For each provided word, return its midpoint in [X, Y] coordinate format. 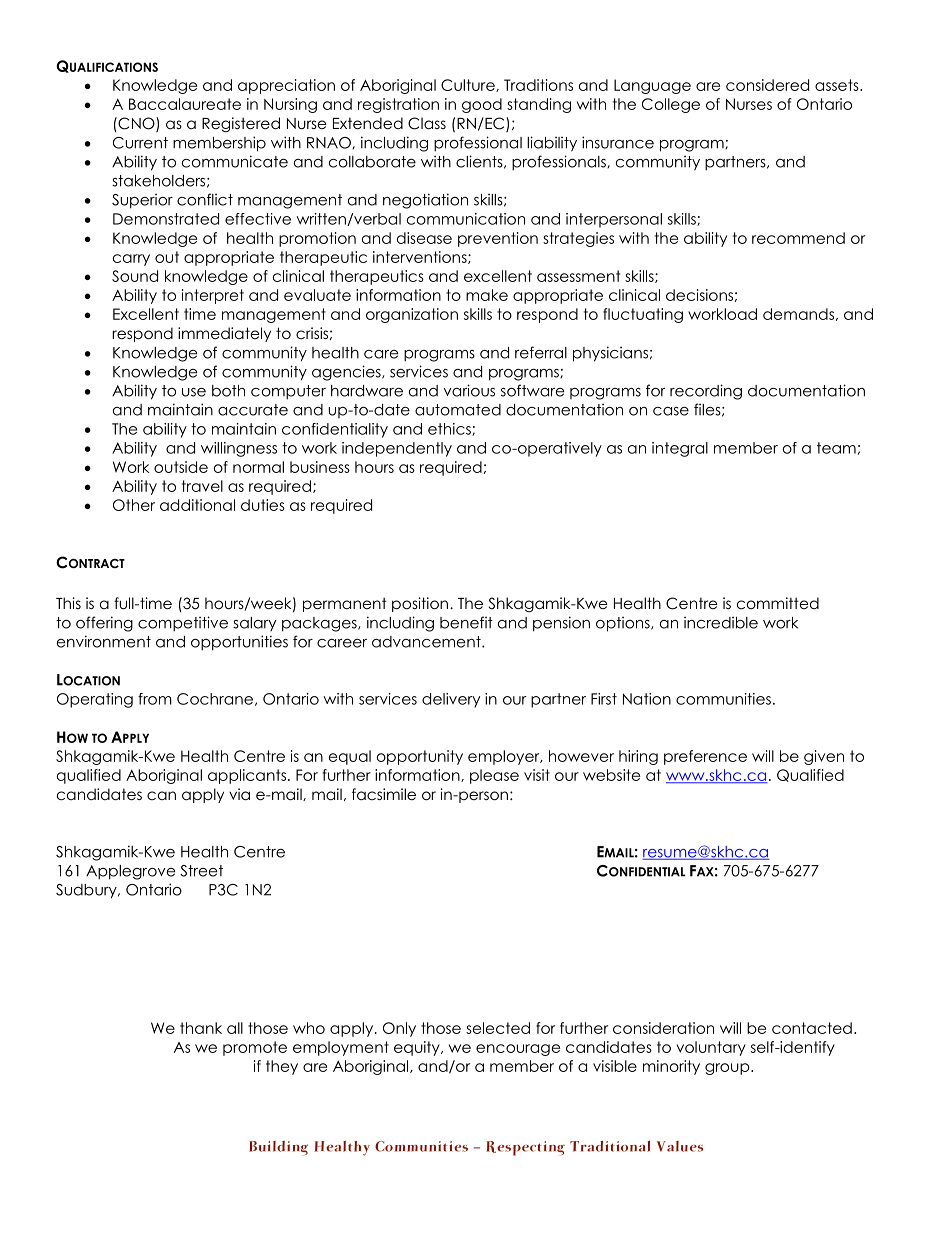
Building [278, 1148]
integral [680, 449]
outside [181, 467]
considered [767, 85]
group [728, 1069]
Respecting [525, 1148]
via [239, 794]
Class [427, 123]
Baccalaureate [185, 104]
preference [705, 757]
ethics [450, 429]
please [494, 776]
